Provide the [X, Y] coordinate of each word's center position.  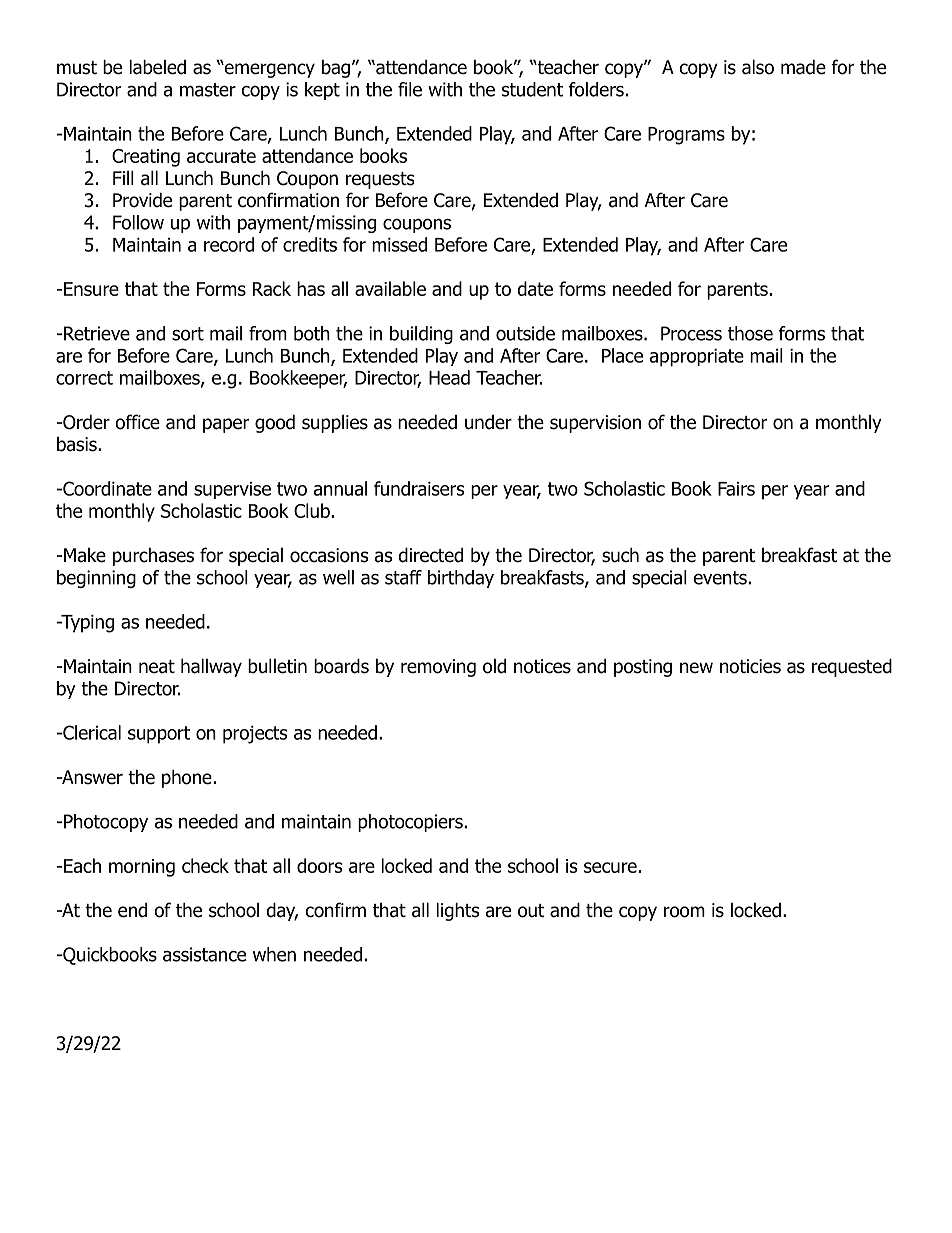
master [208, 90]
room [684, 912]
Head [449, 377]
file [410, 89]
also [758, 67]
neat [157, 667]
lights [457, 911]
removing [438, 668]
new [696, 668]
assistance [204, 954]
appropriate [697, 358]
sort [188, 334]
